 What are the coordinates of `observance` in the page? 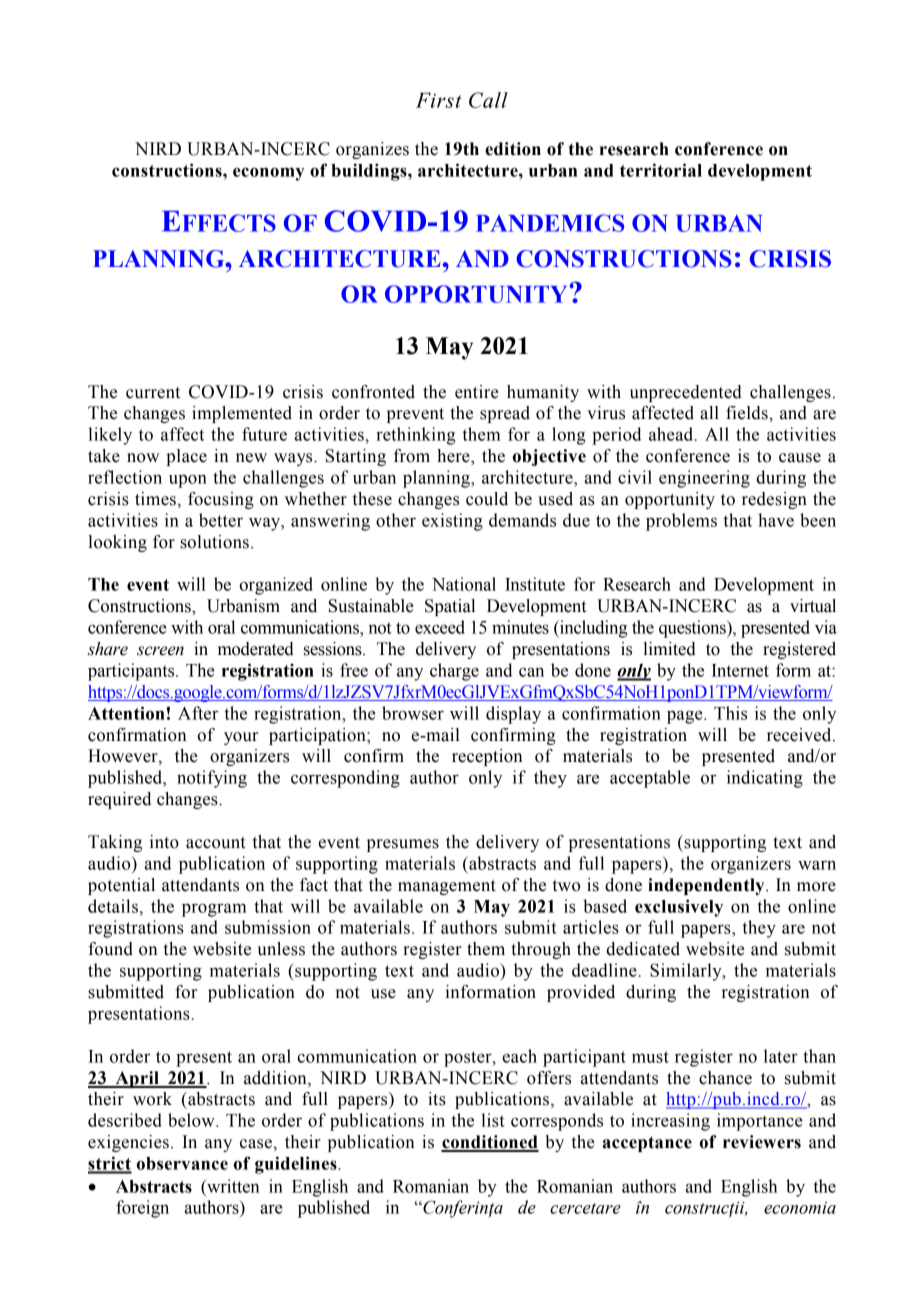 It's located at (182, 1163).
